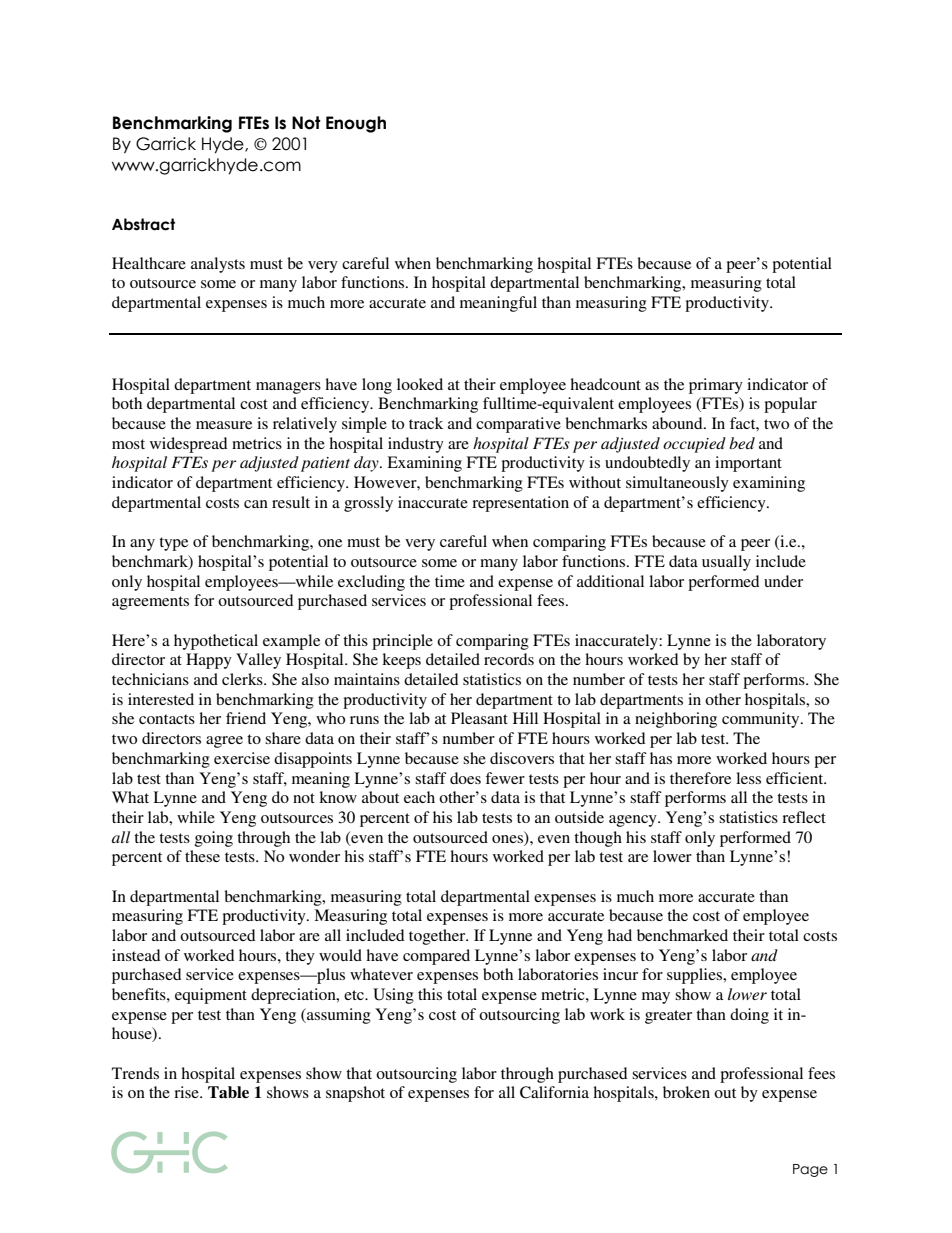  Describe the element at coordinates (216, 642) in the document. I see `hypothetical` at that location.
